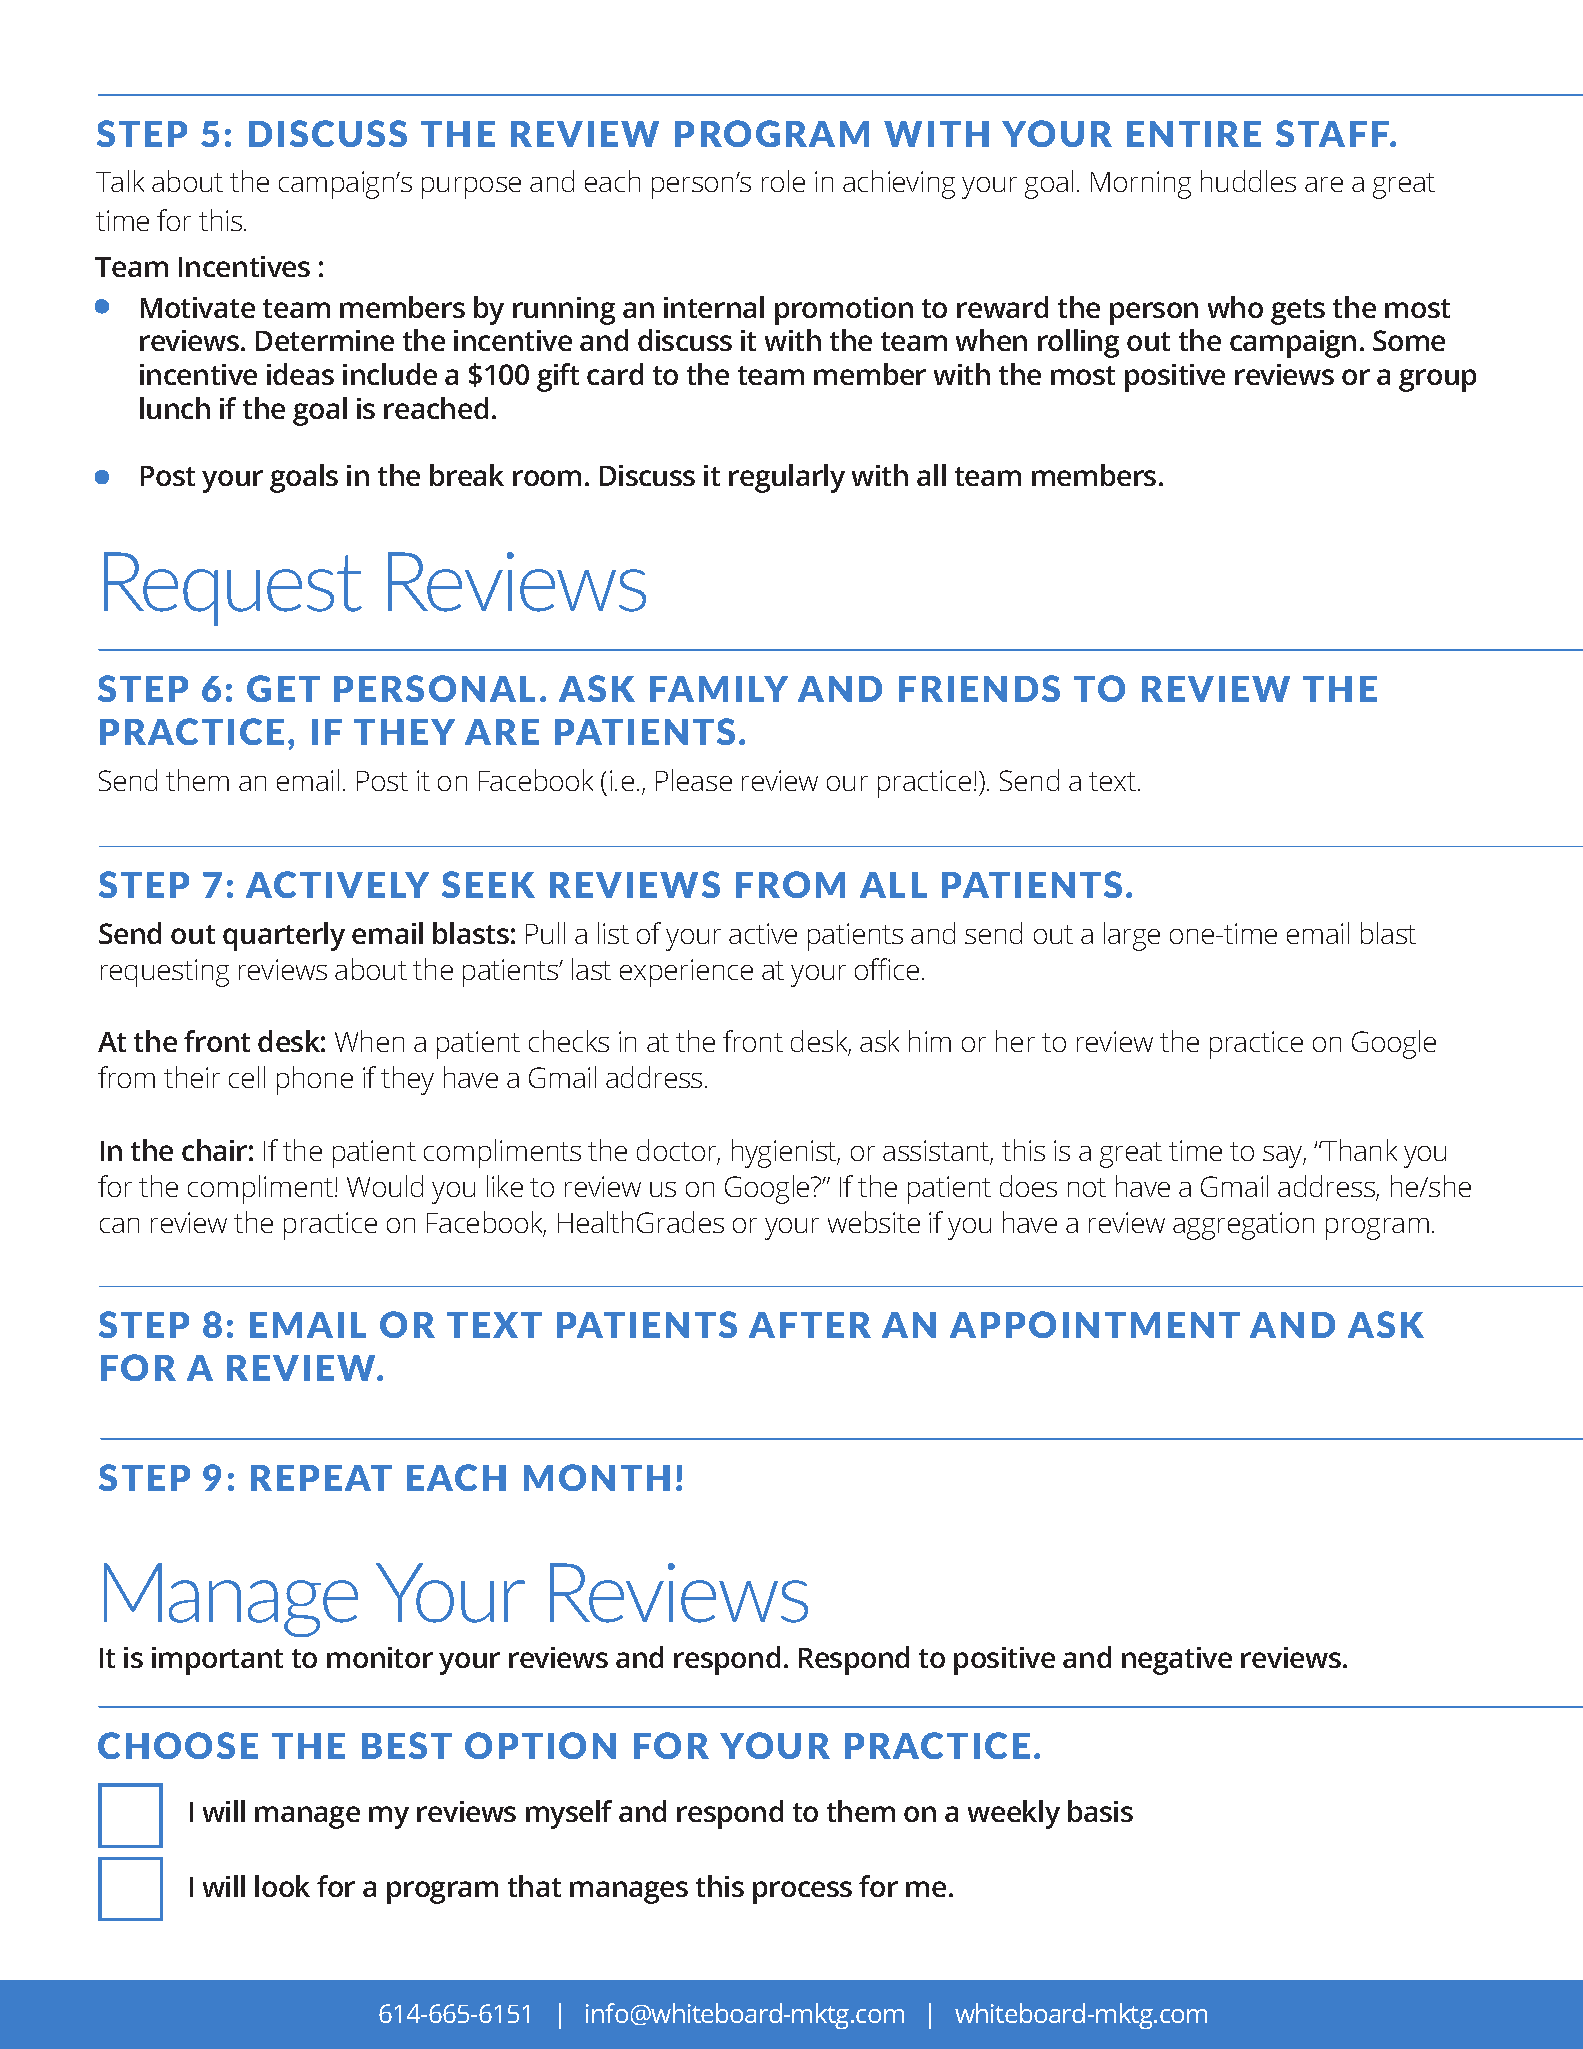  I want to click on AFTER, so click(810, 1325).
